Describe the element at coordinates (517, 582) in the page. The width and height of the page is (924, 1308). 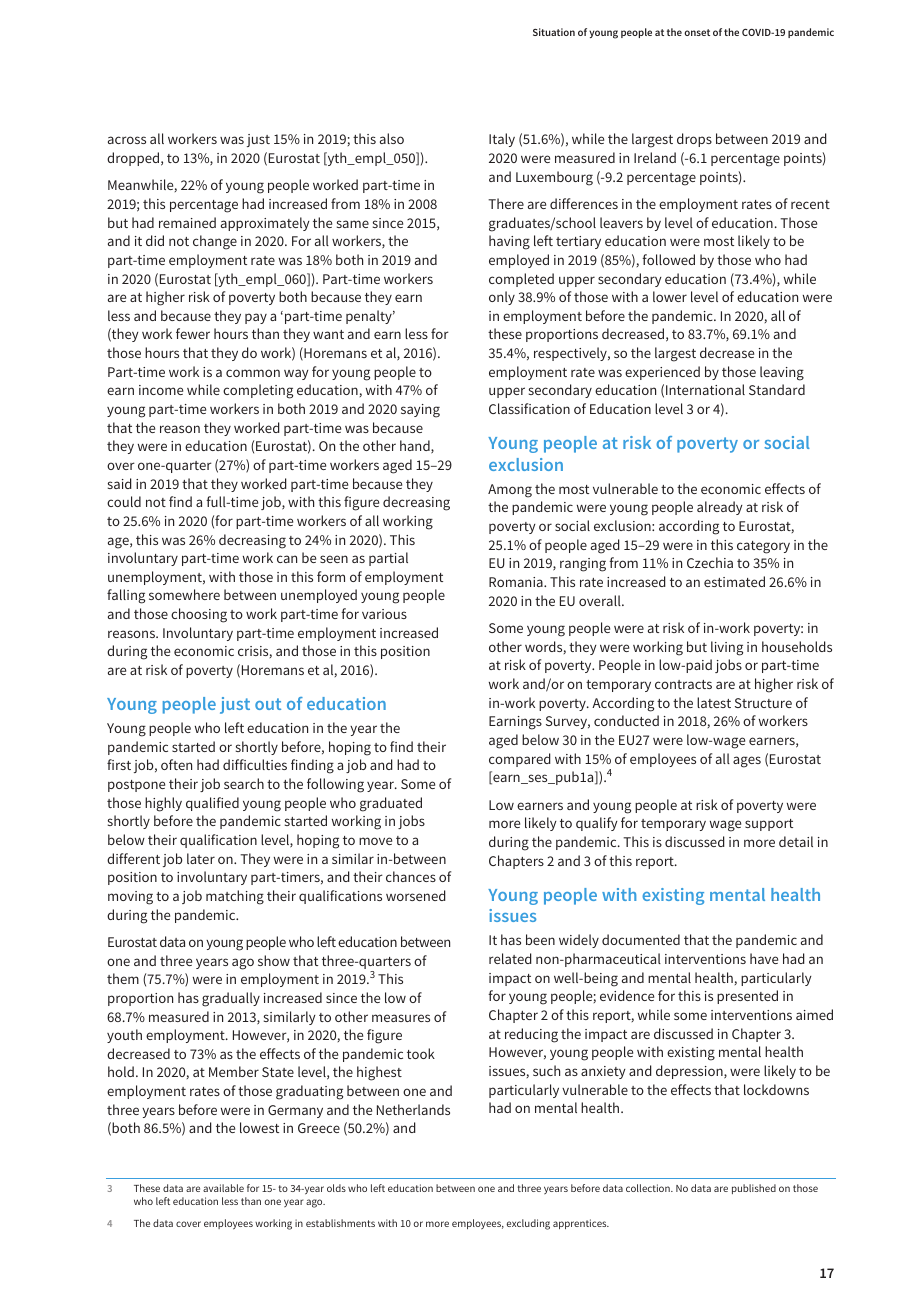
I see `Romania` at that location.
